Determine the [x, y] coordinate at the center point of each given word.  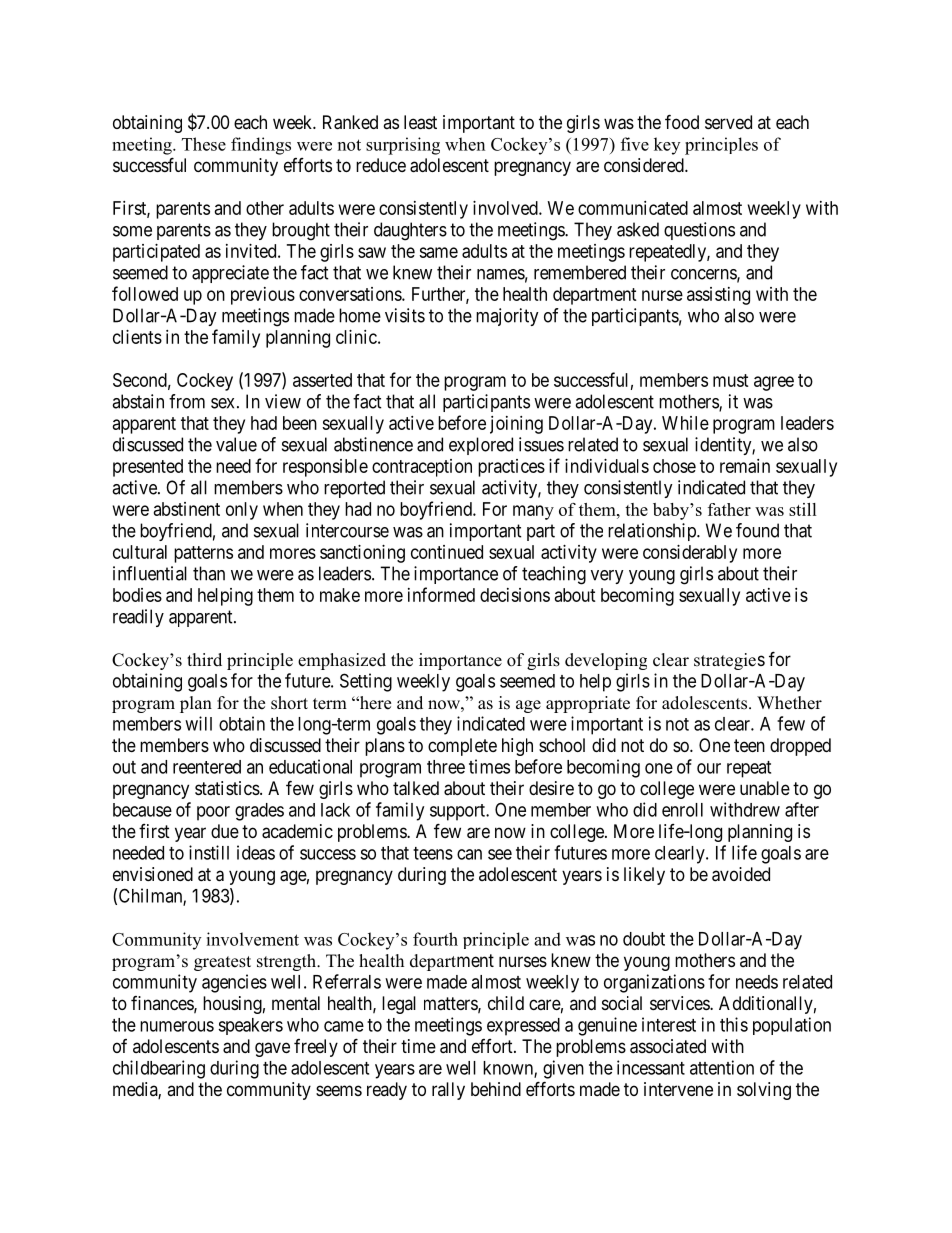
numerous [177, 1026]
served [728, 122]
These [204, 144]
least [420, 122]
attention [722, 1067]
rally [448, 1091]
